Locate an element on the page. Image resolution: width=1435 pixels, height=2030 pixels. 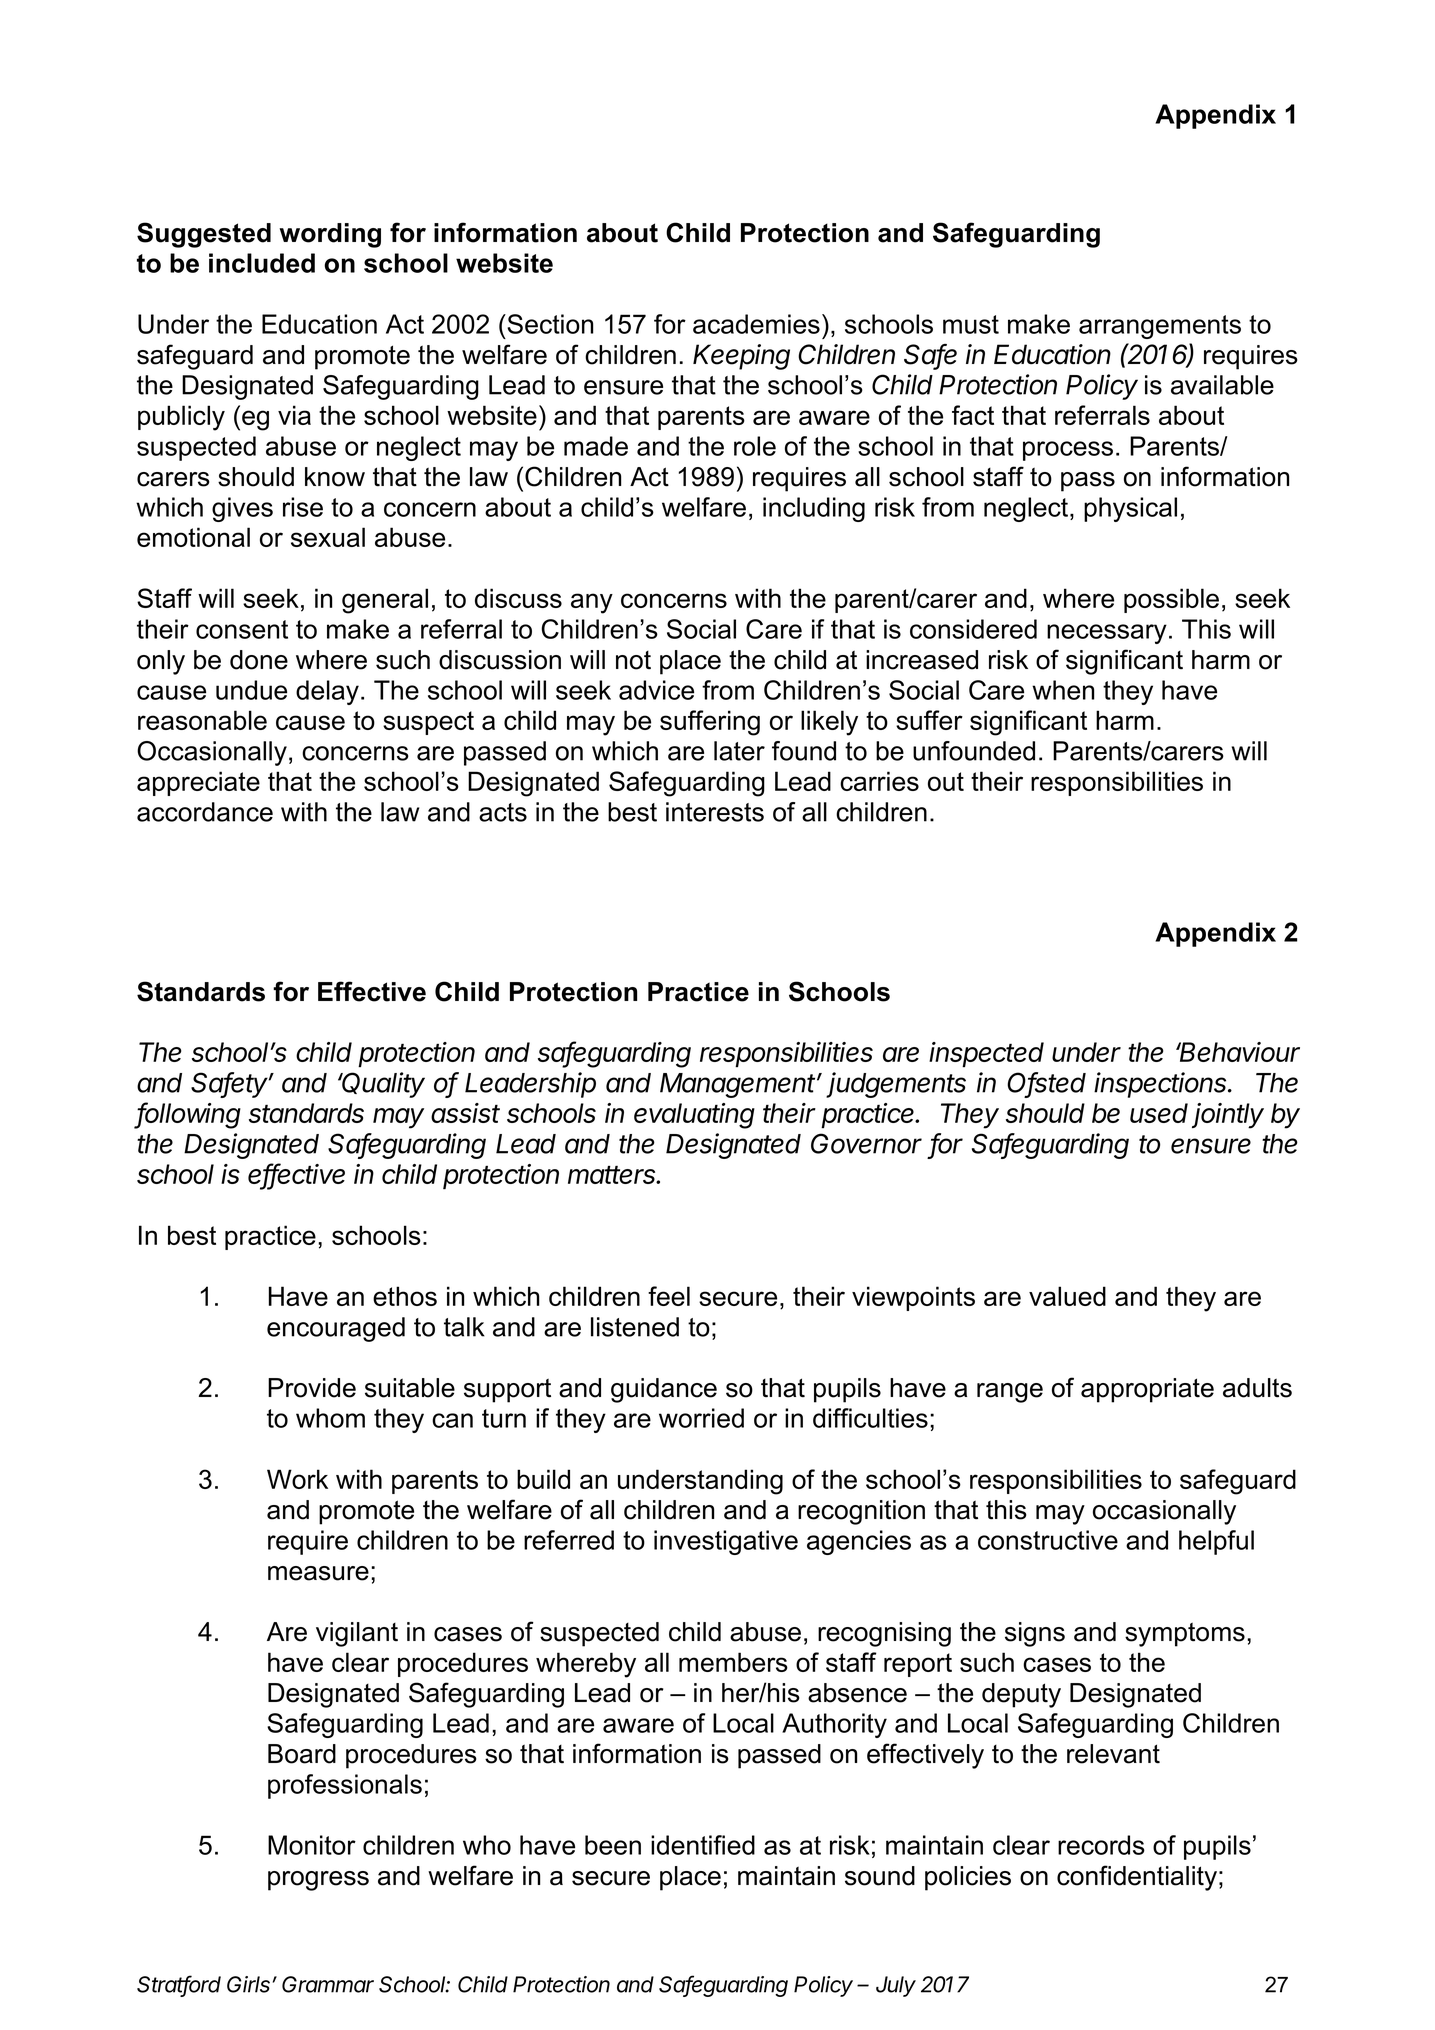
available is located at coordinates (1222, 385).
